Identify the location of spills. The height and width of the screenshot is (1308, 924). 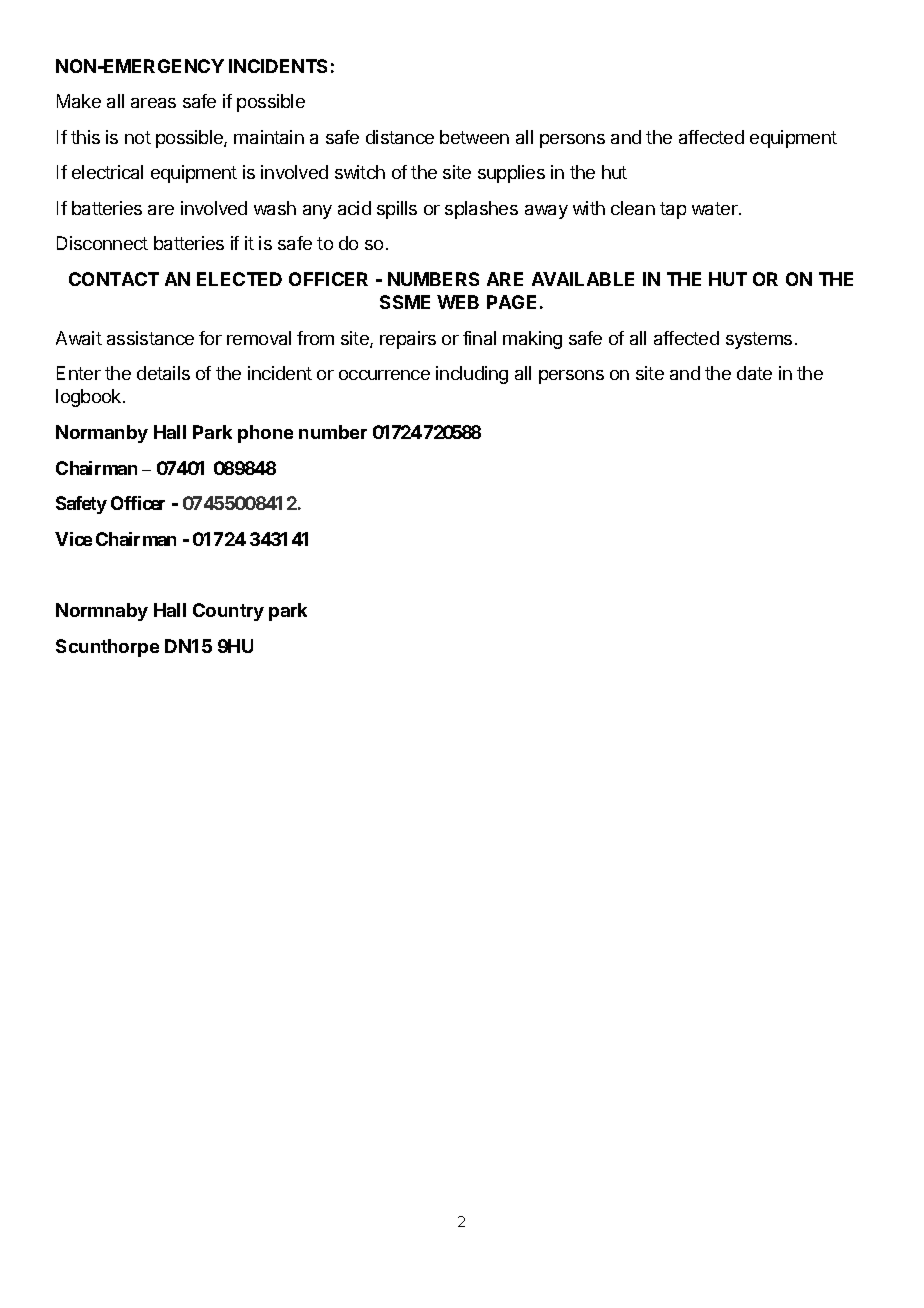
(397, 210).
